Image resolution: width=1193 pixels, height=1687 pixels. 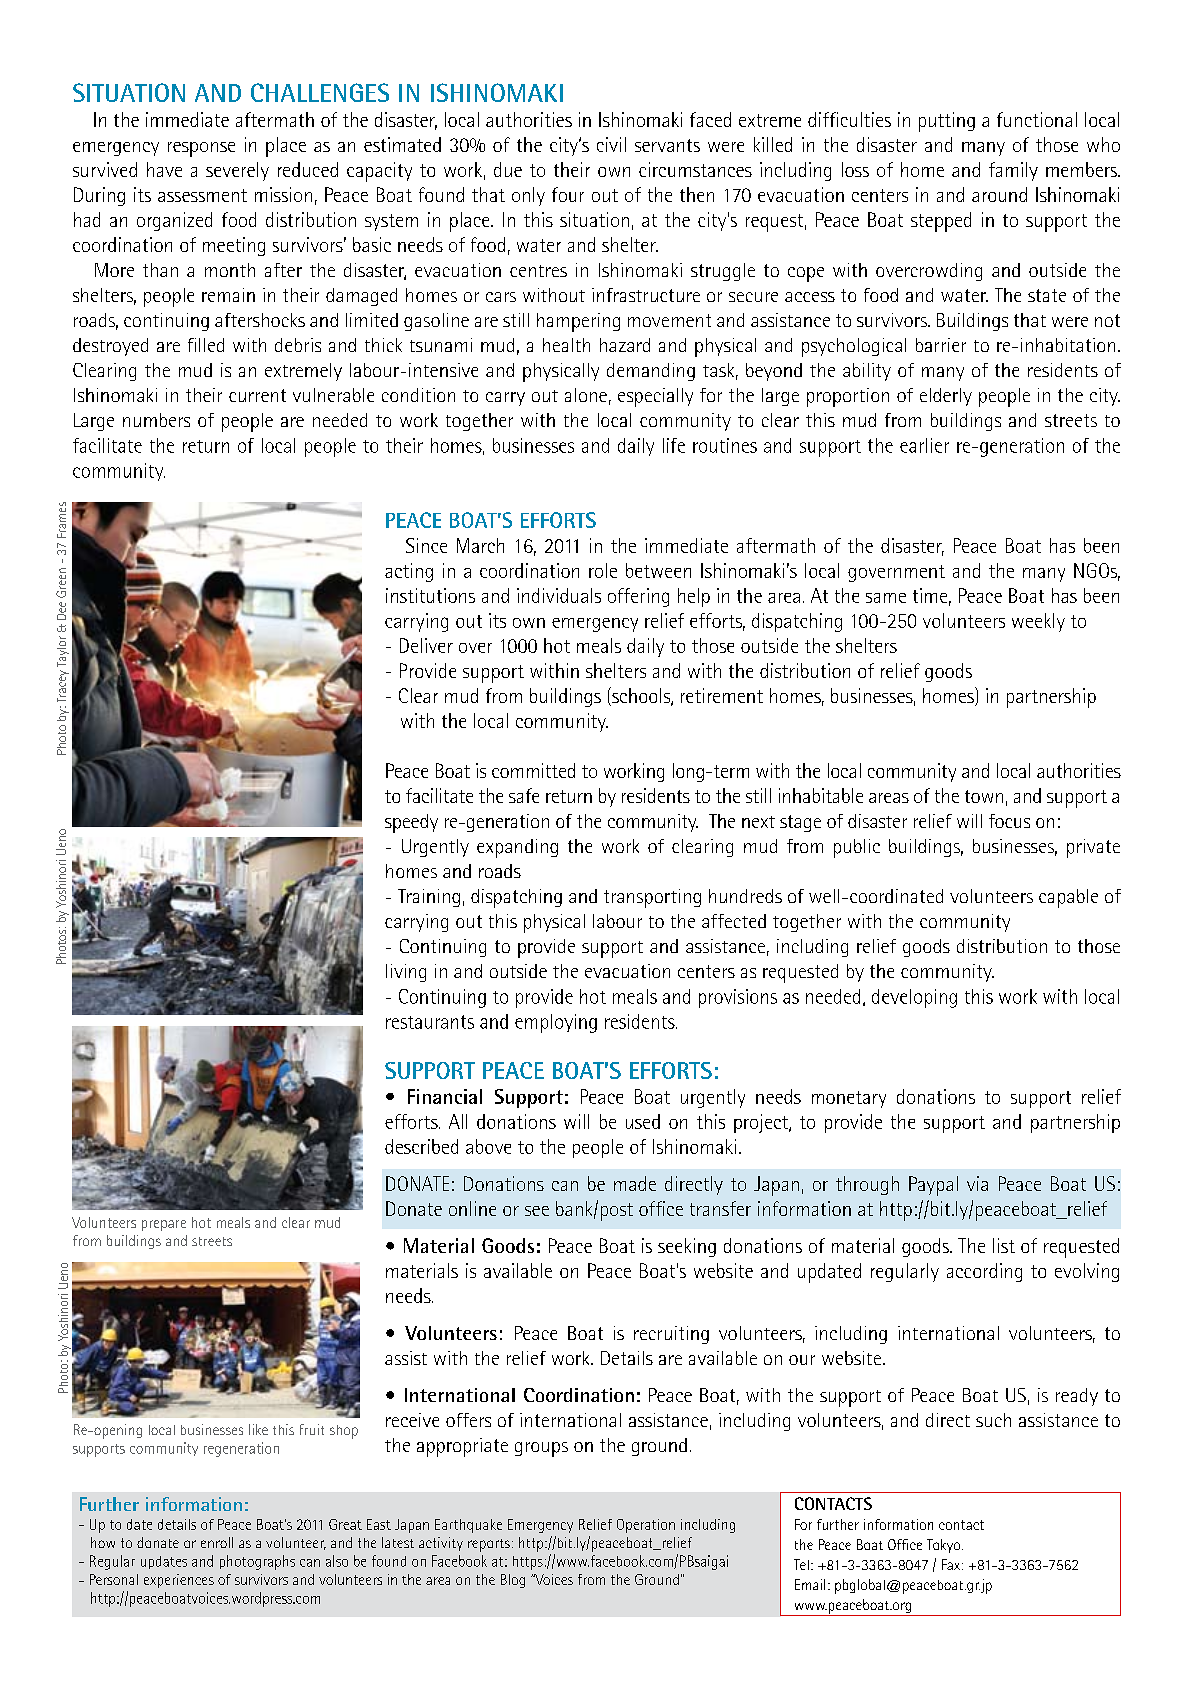 I want to click on life, so click(x=674, y=445).
